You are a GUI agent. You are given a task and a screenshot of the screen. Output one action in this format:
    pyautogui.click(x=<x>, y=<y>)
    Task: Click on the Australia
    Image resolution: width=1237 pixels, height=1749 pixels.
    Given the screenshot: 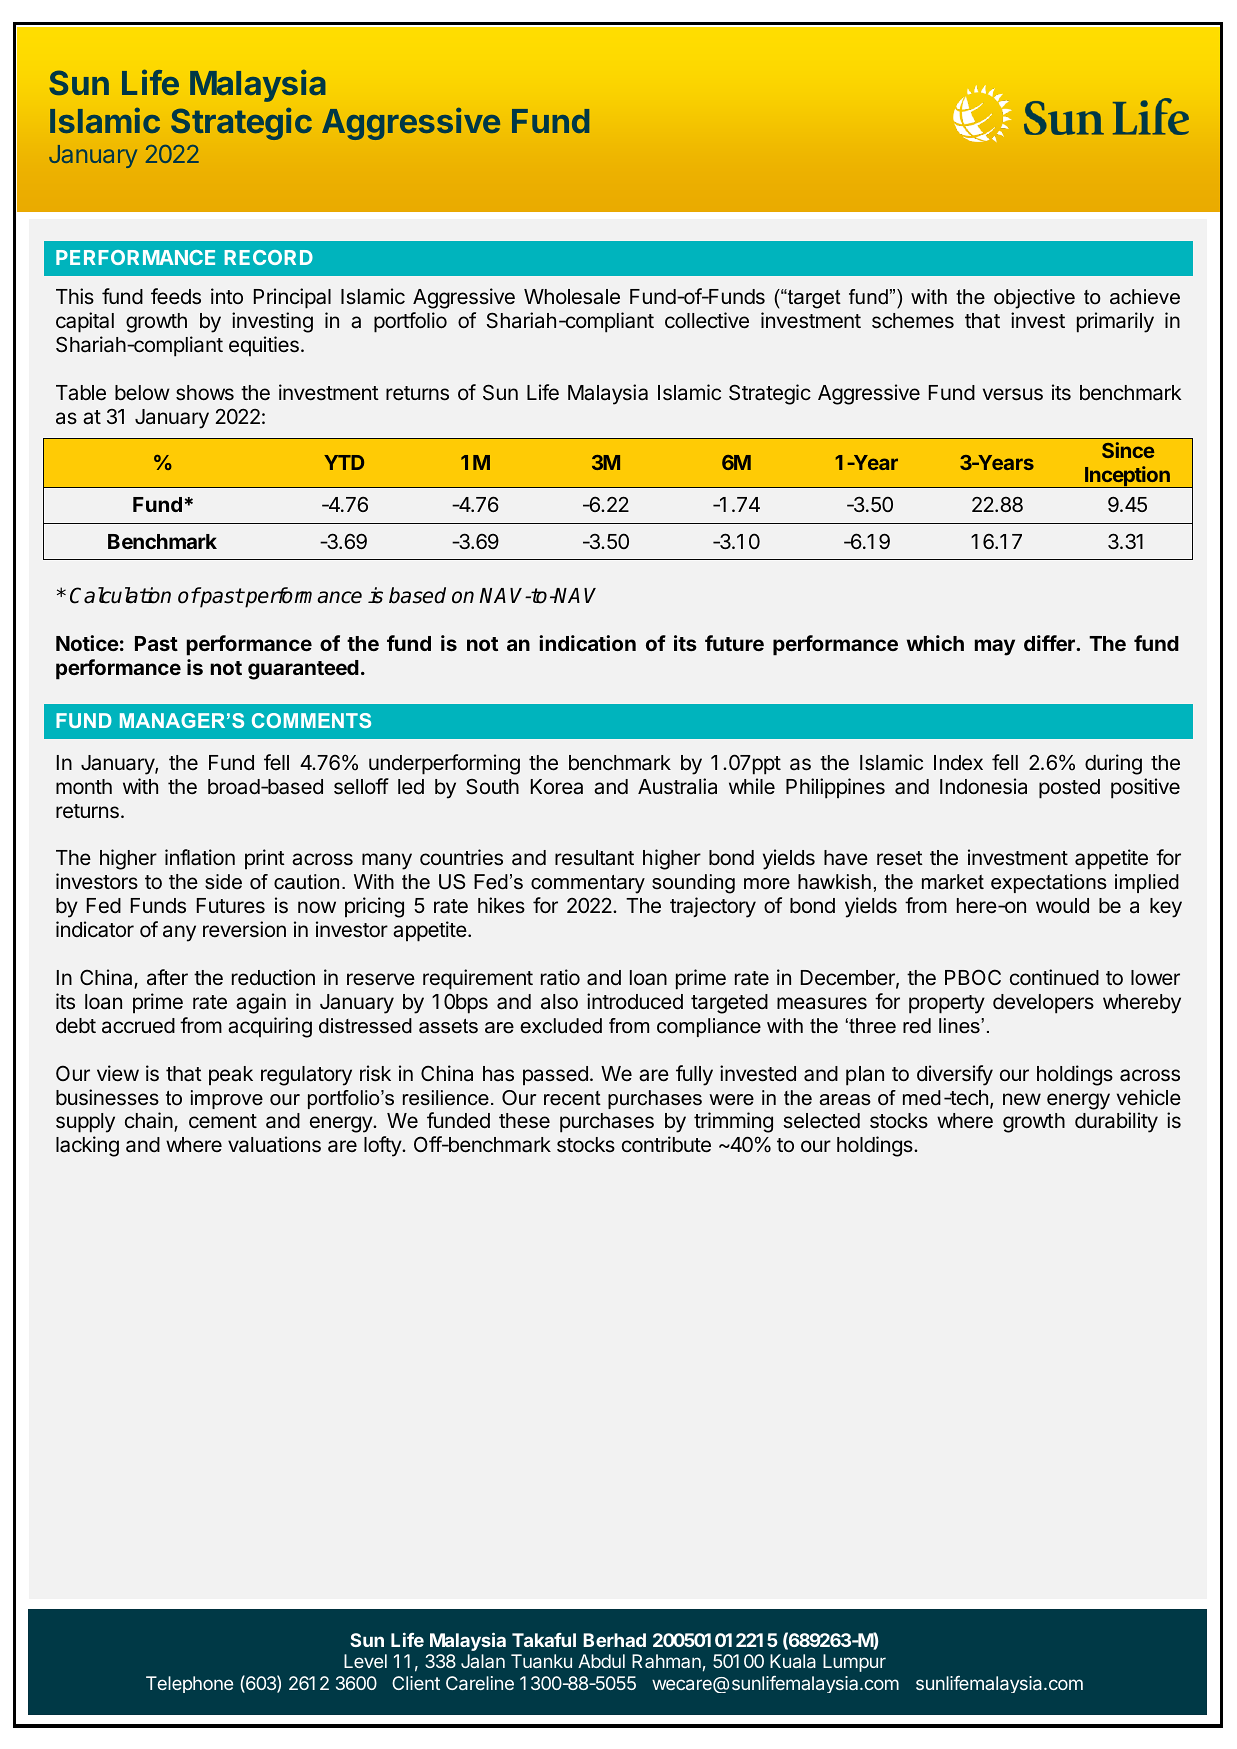 What is the action you would take?
    pyautogui.click(x=677, y=786)
